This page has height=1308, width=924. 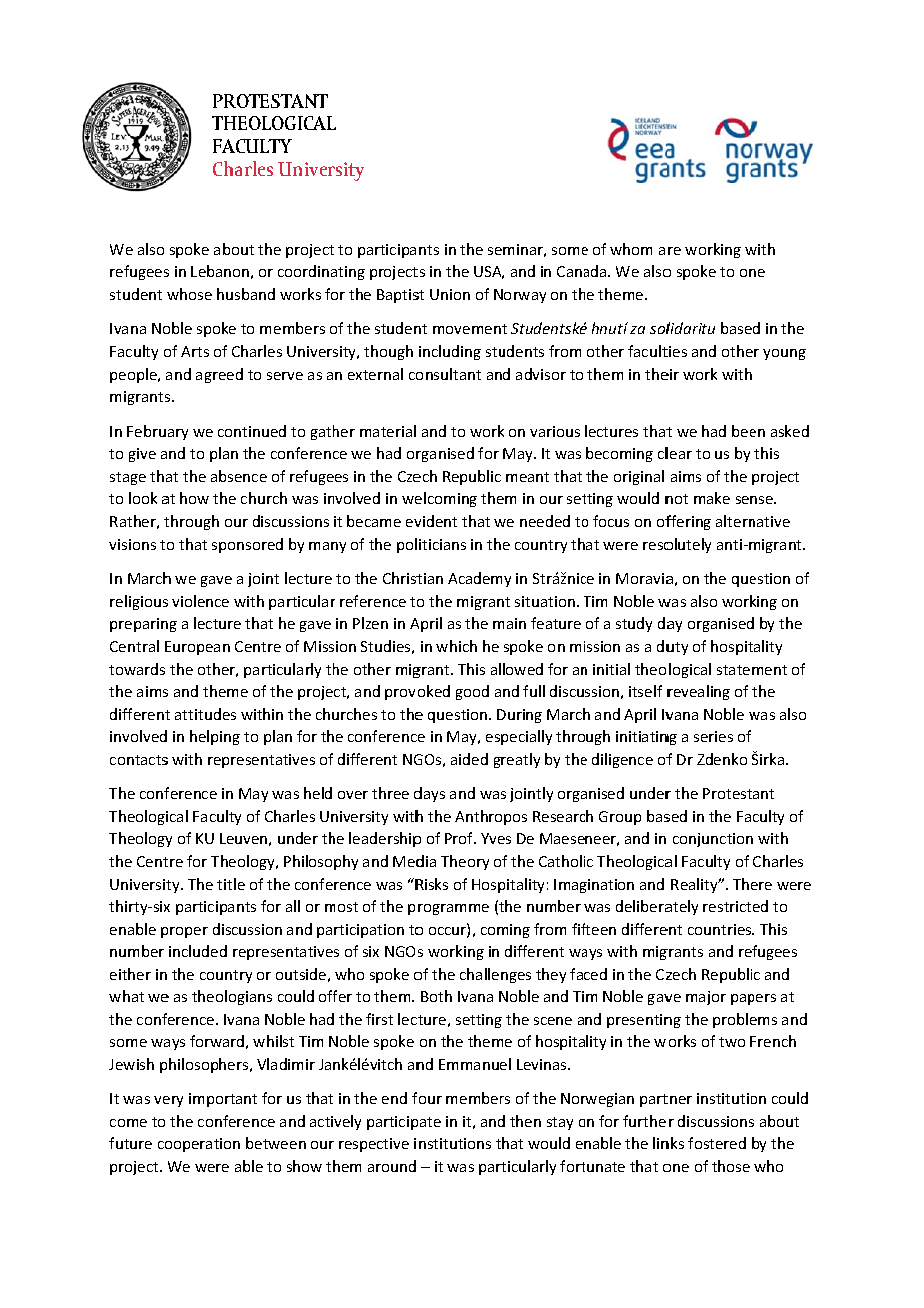 I want to click on then, so click(x=525, y=1121).
